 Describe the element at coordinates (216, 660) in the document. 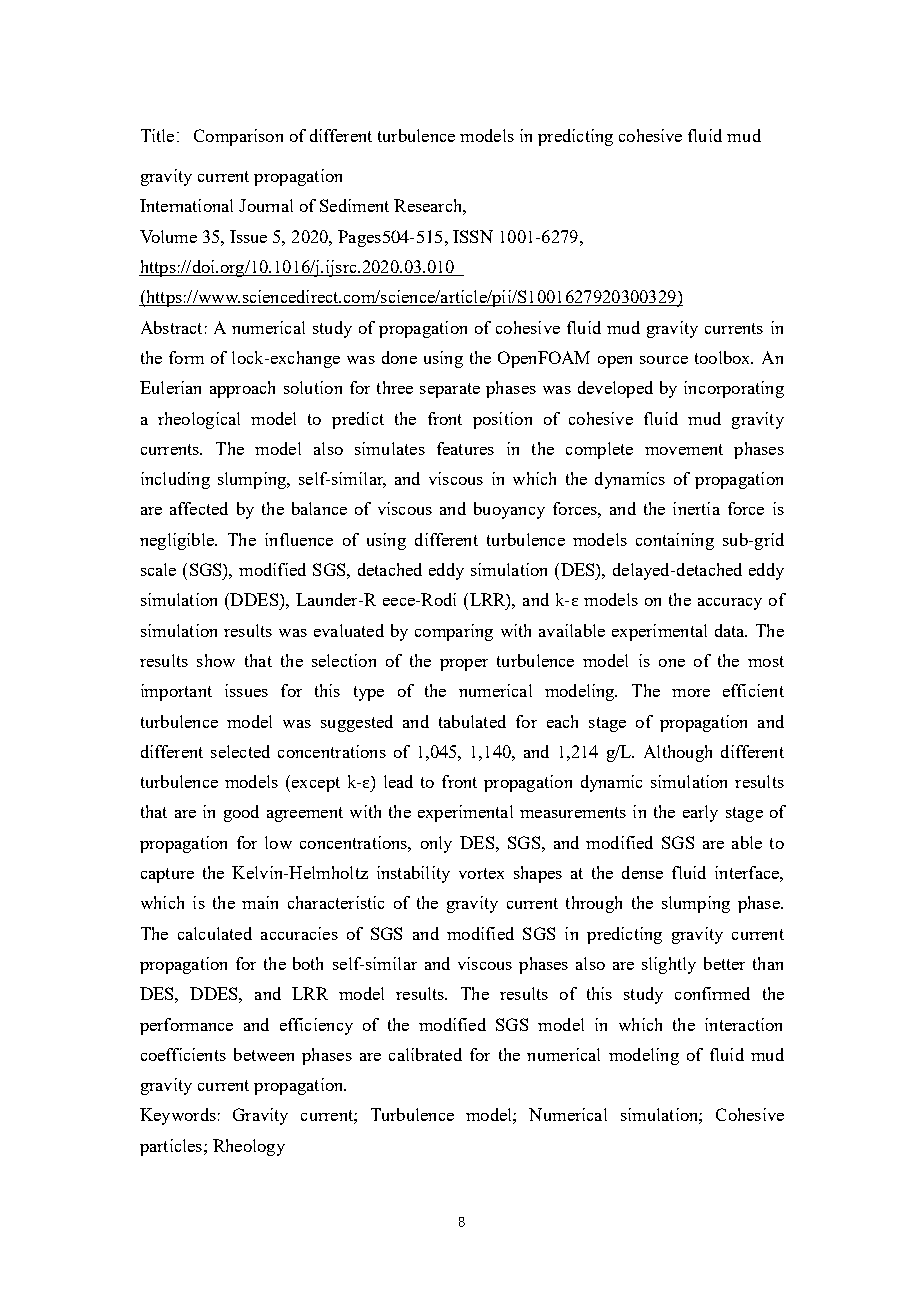

I see `show` at that location.
